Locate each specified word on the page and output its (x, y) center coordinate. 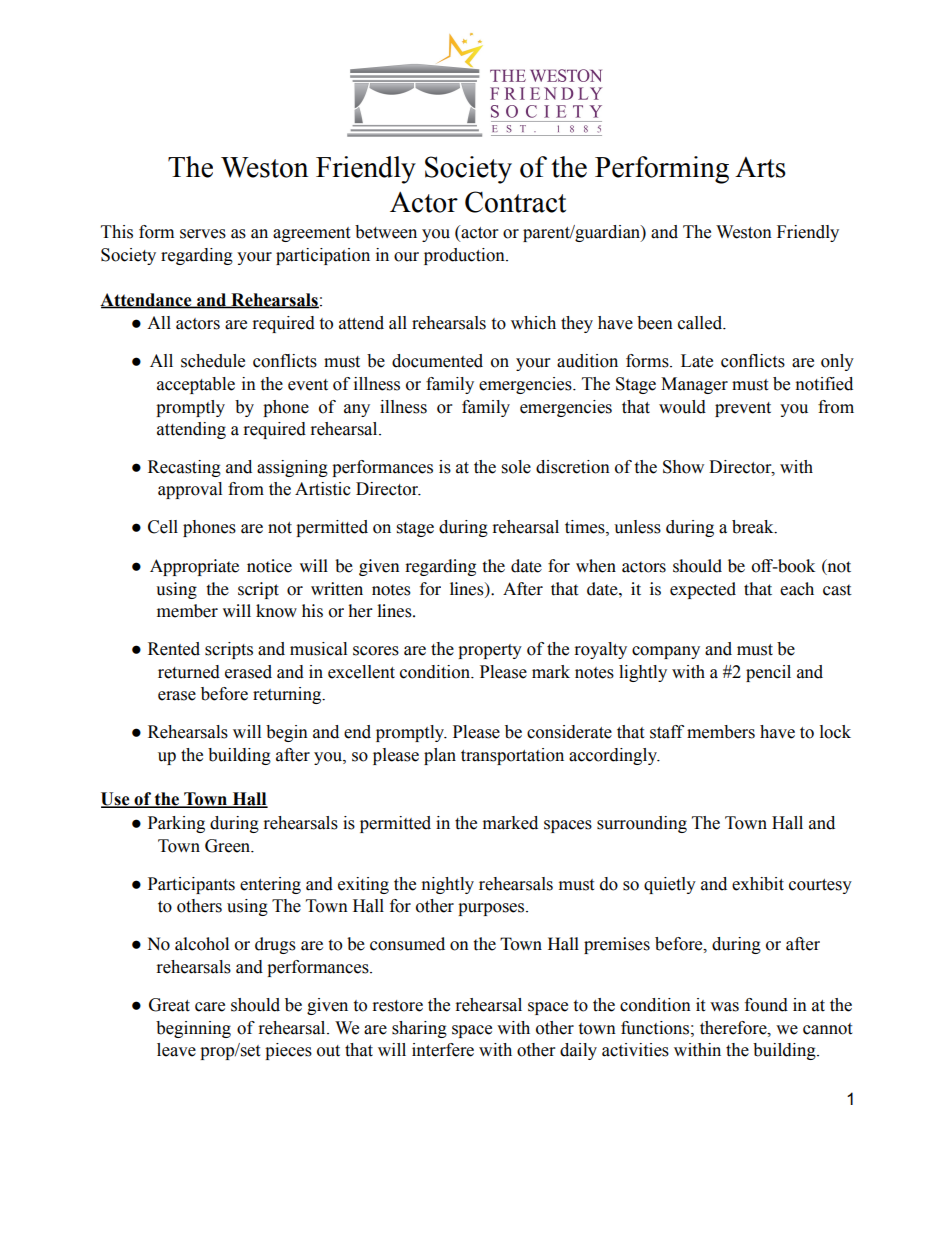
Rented (174, 649)
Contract (515, 202)
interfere (443, 1050)
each (797, 589)
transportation (512, 756)
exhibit (758, 884)
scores (376, 651)
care (210, 1007)
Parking (176, 824)
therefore (734, 1028)
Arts (760, 167)
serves (203, 234)
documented (437, 361)
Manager (694, 385)
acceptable (196, 385)
